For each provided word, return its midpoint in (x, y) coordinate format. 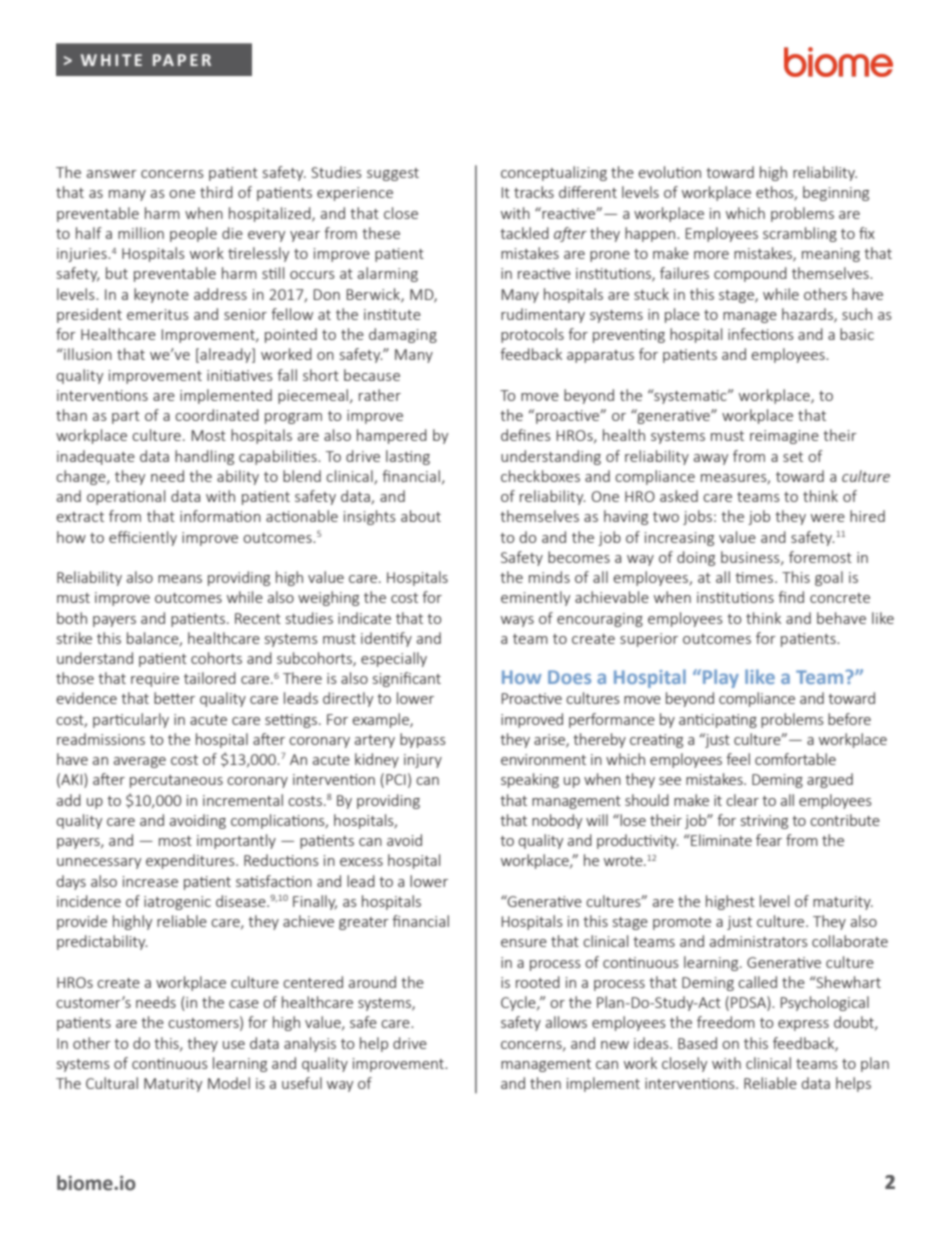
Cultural (112, 1083)
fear (769, 840)
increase (150, 881)
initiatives (240, 375)
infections (761, 334)
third (216, 192)
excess (361, 862)
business (751, 558)
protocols (532, 335)
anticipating (718, 721)
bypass (423, 740)
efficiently (143, 538)
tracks (534, 192)
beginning (836, 193)
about (421, 516)
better (174, 698)
